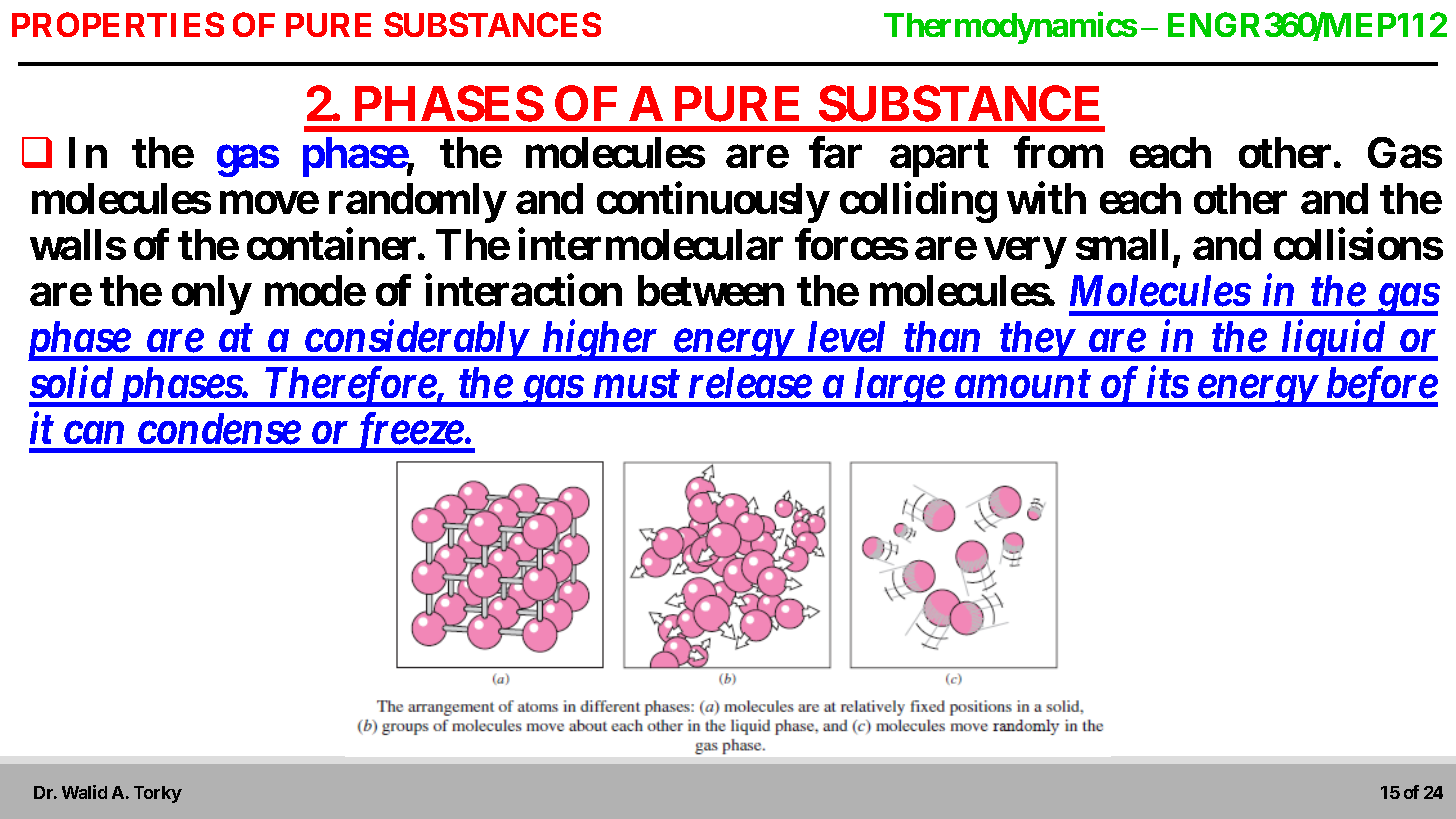 The width and height of the page is (1456, 819). Describe the element at coordinates (846, 337) in the page. I see `level` at that location.
